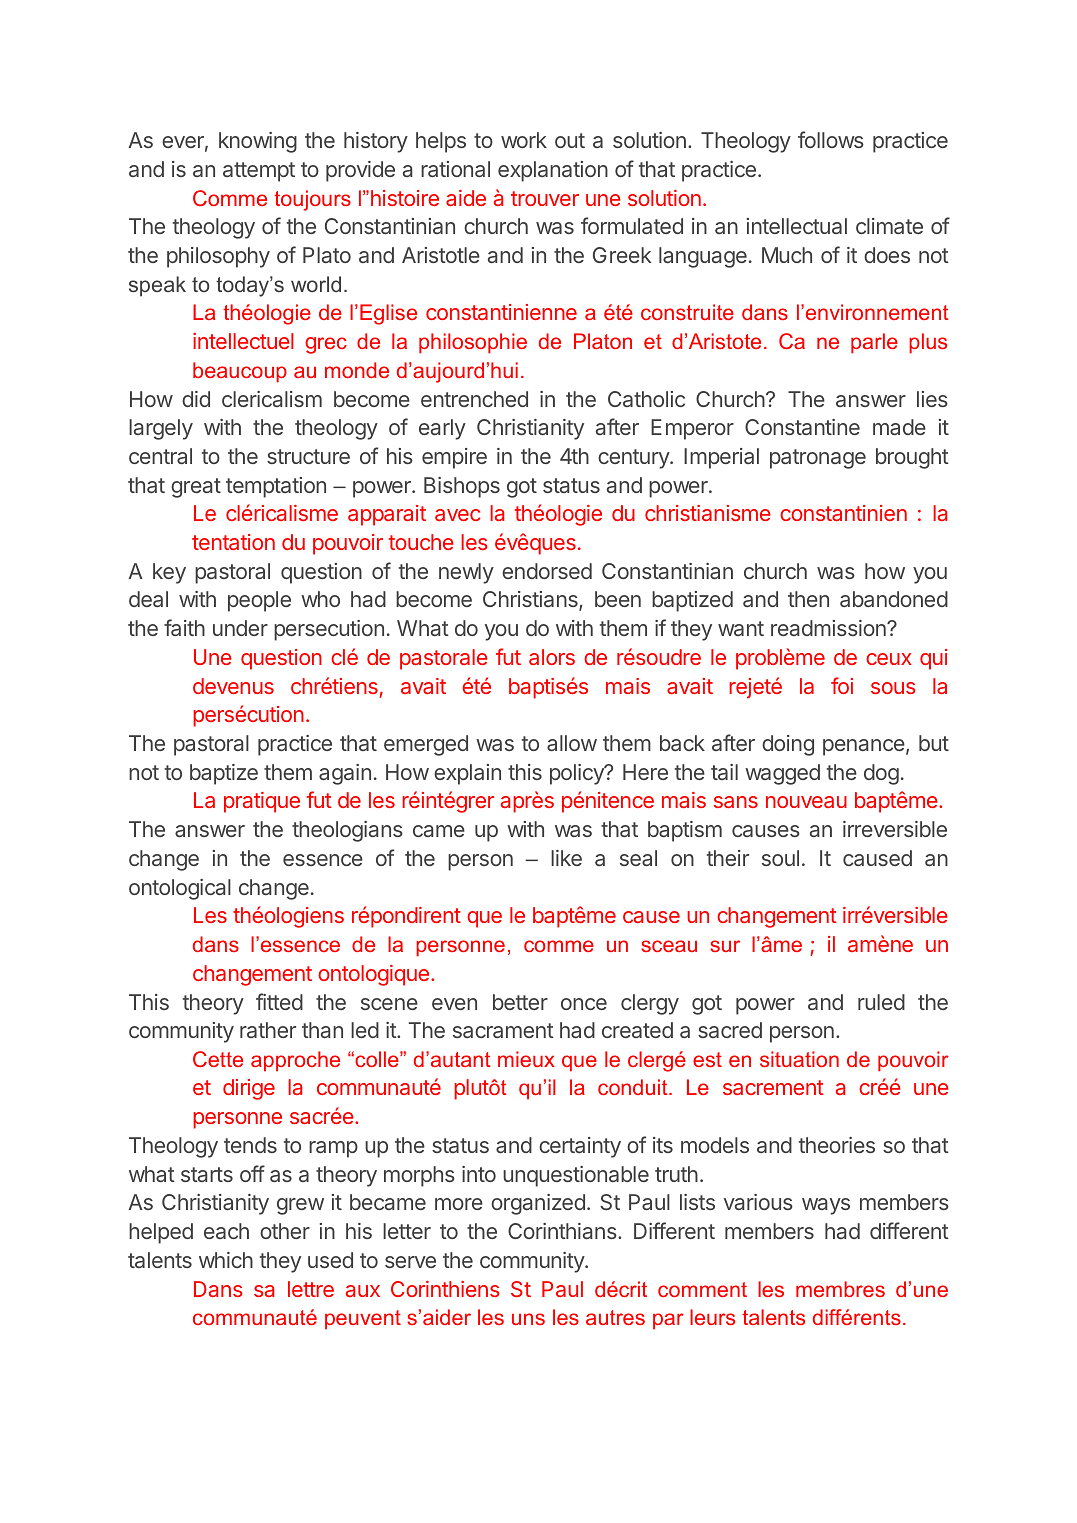 This page has height=1523, width=1077. Describe the element at coordinates (226, 1260) in the page. I see `which` at that location.
